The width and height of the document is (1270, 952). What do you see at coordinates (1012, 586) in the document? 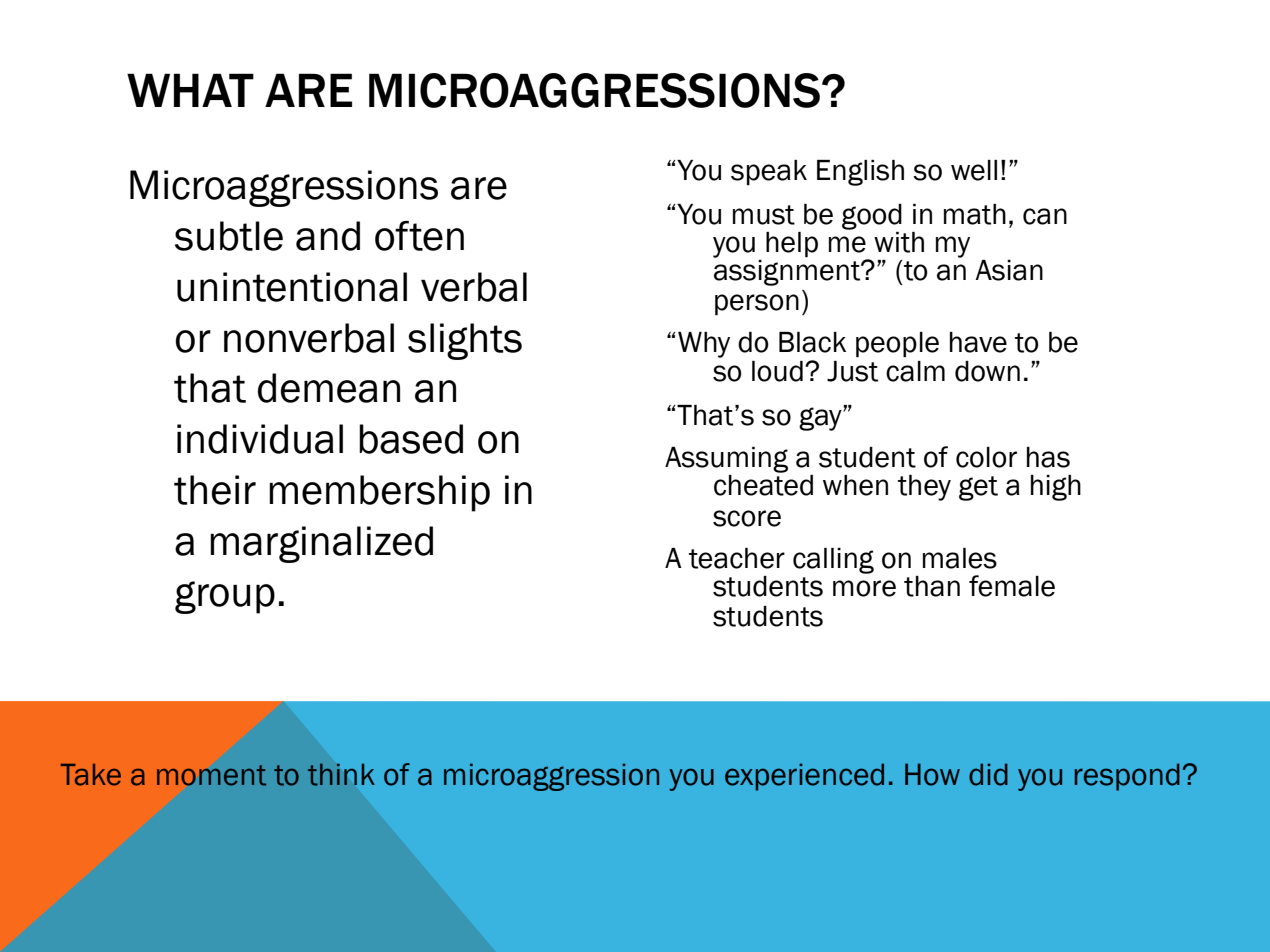
I see `female` at bounding box center [1012, 586].
